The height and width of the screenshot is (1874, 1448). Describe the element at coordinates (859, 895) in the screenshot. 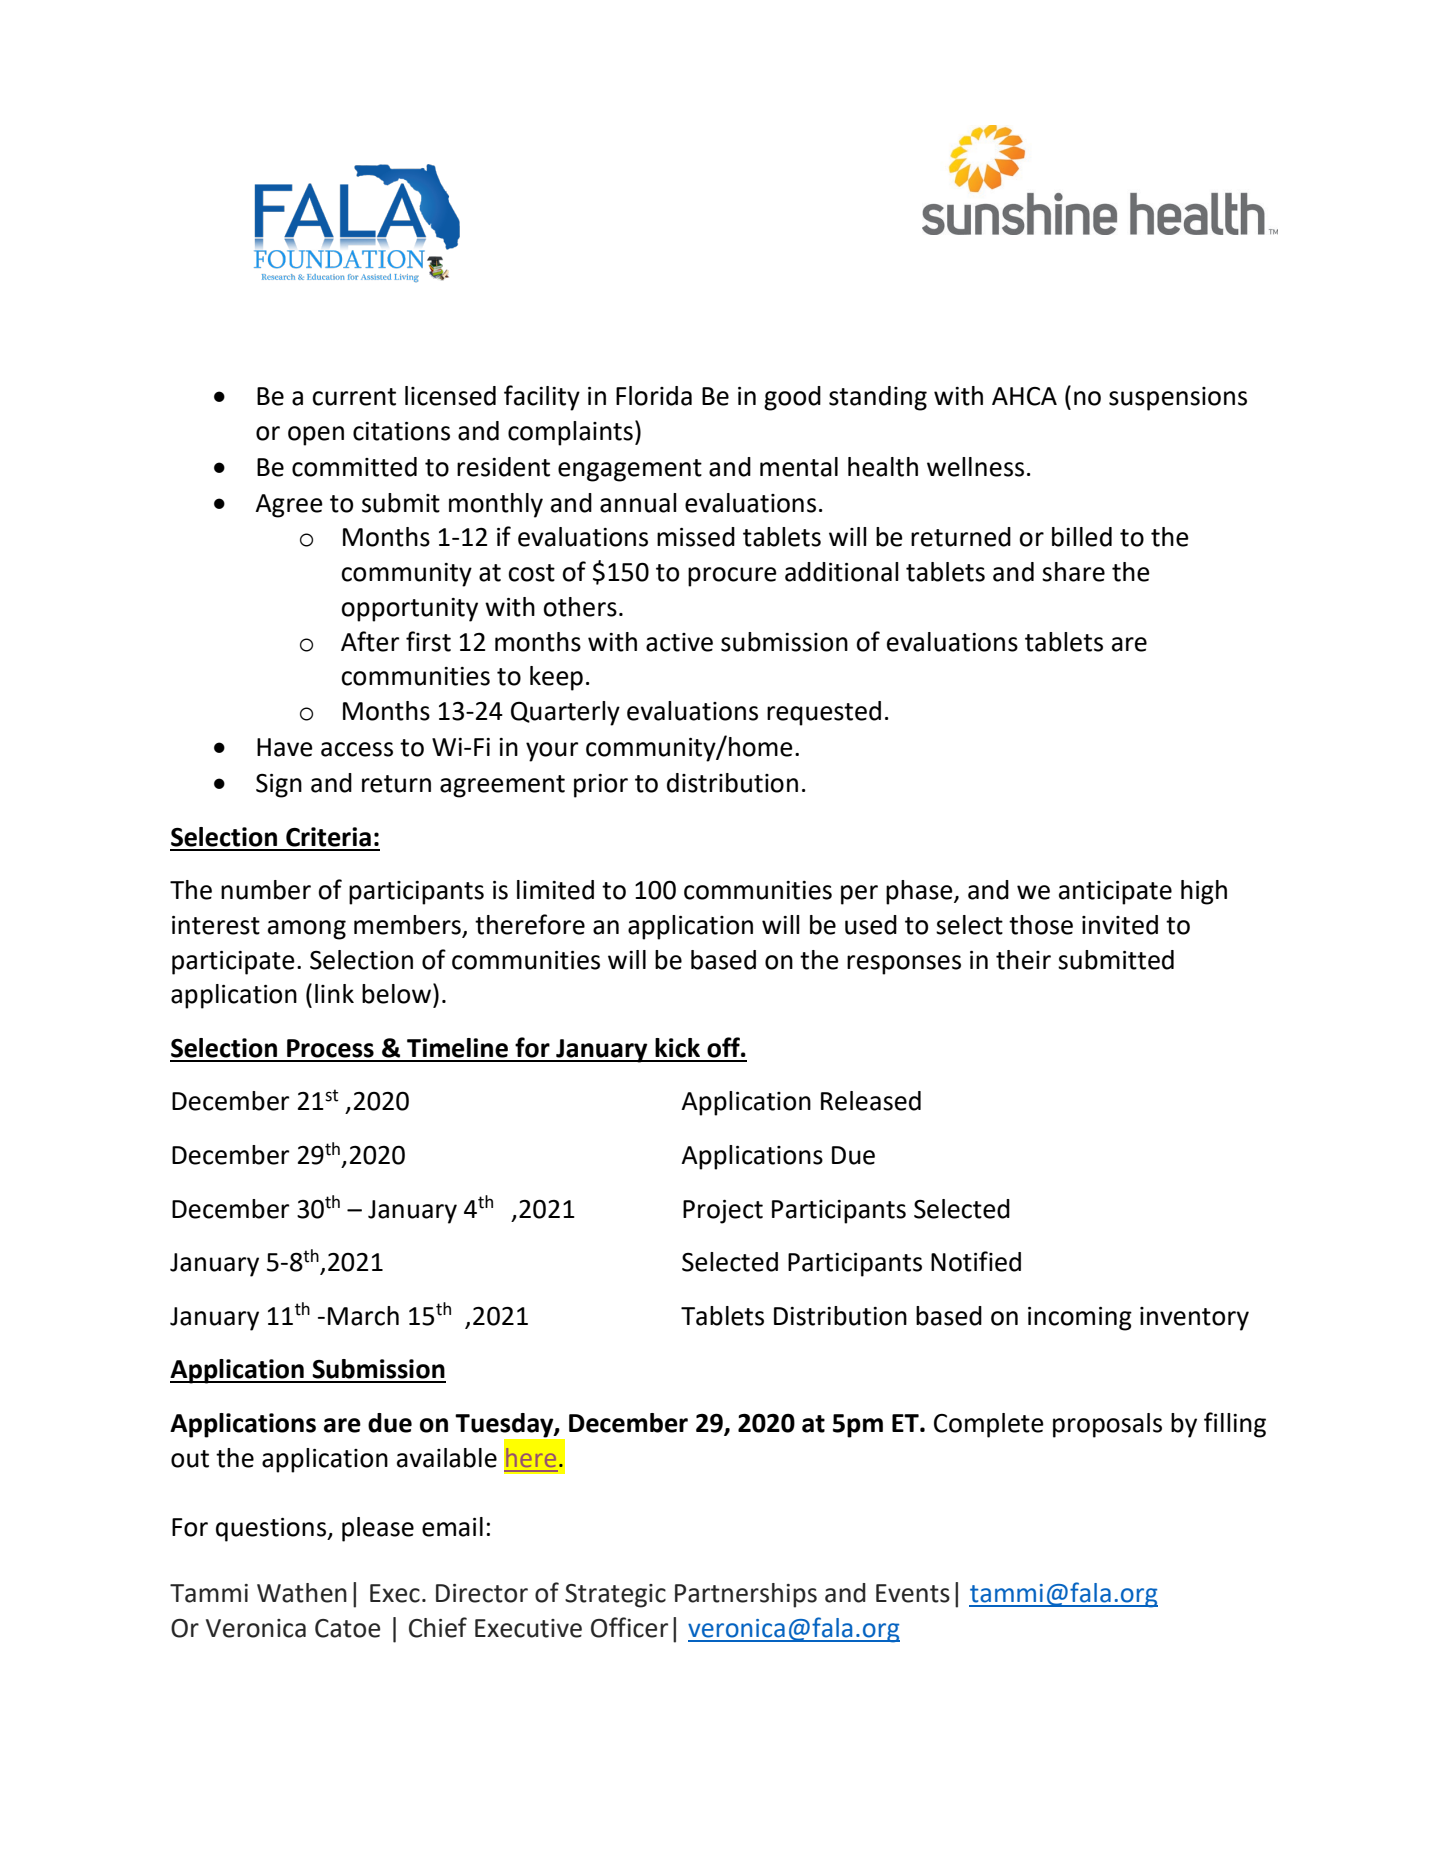

I see `per` at that location.
